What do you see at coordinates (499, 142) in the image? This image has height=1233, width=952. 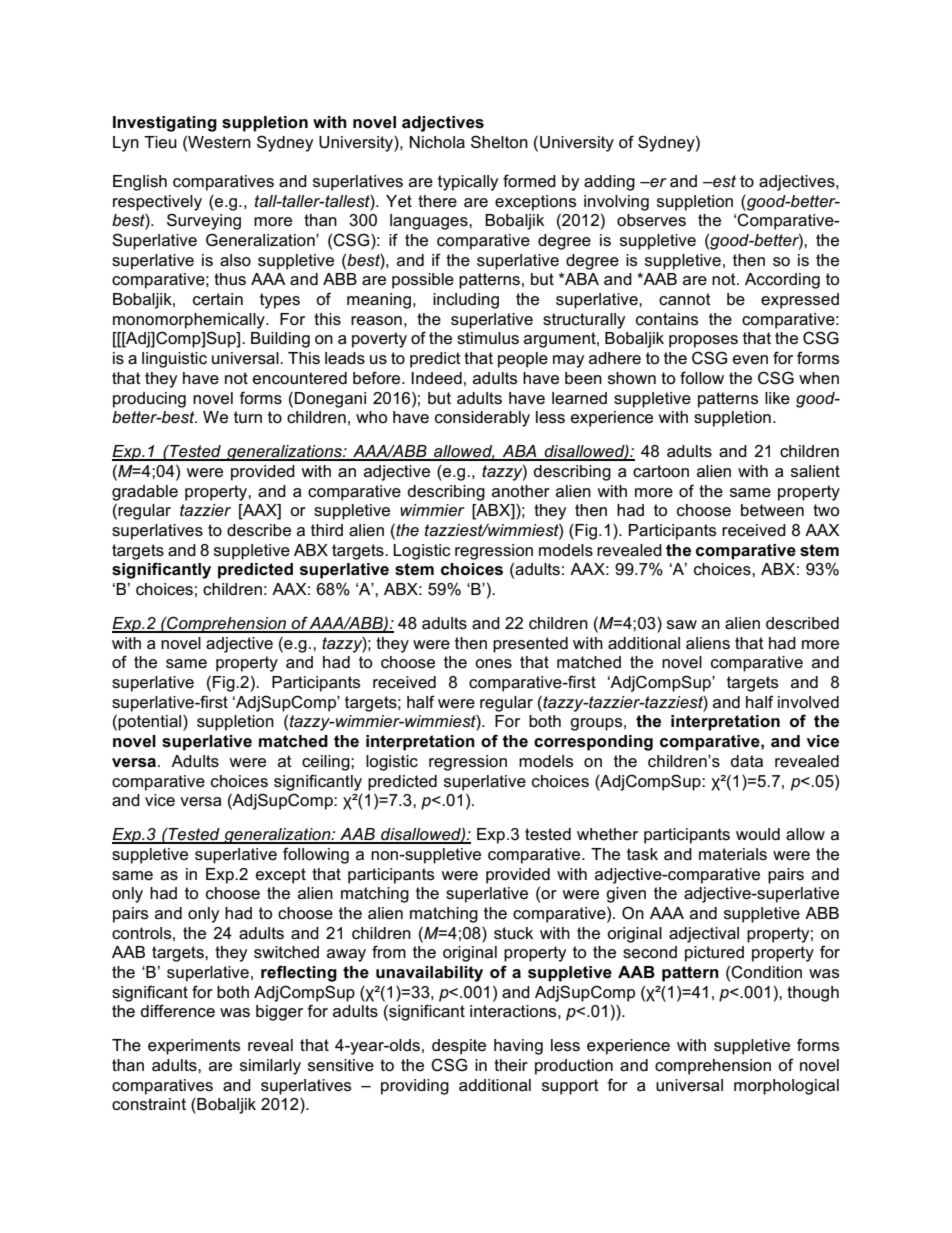 I see `Shelton` at bounding box center [499, 142].
